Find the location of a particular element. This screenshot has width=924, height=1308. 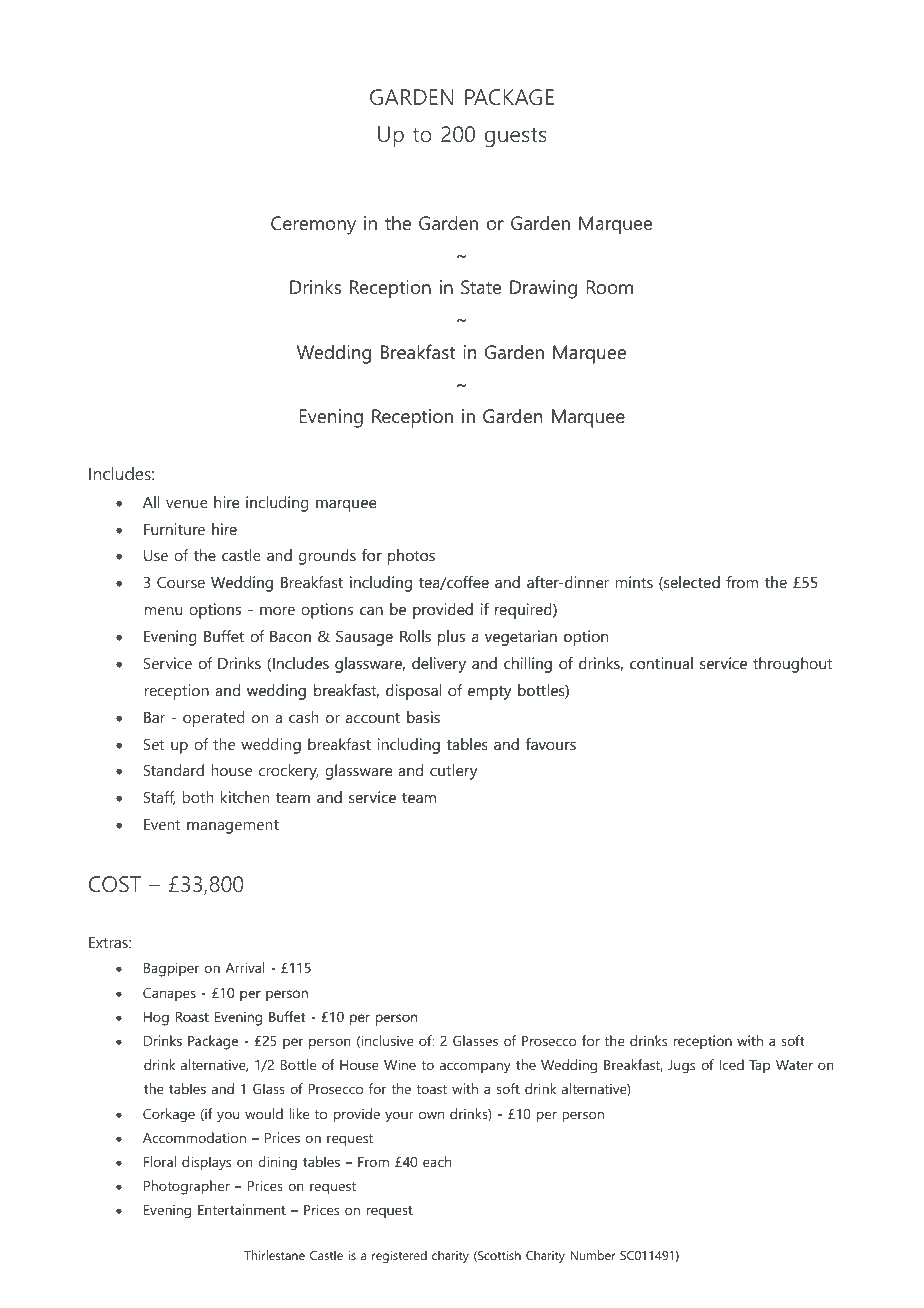

cutlery is located at coordinates (453, 772).
